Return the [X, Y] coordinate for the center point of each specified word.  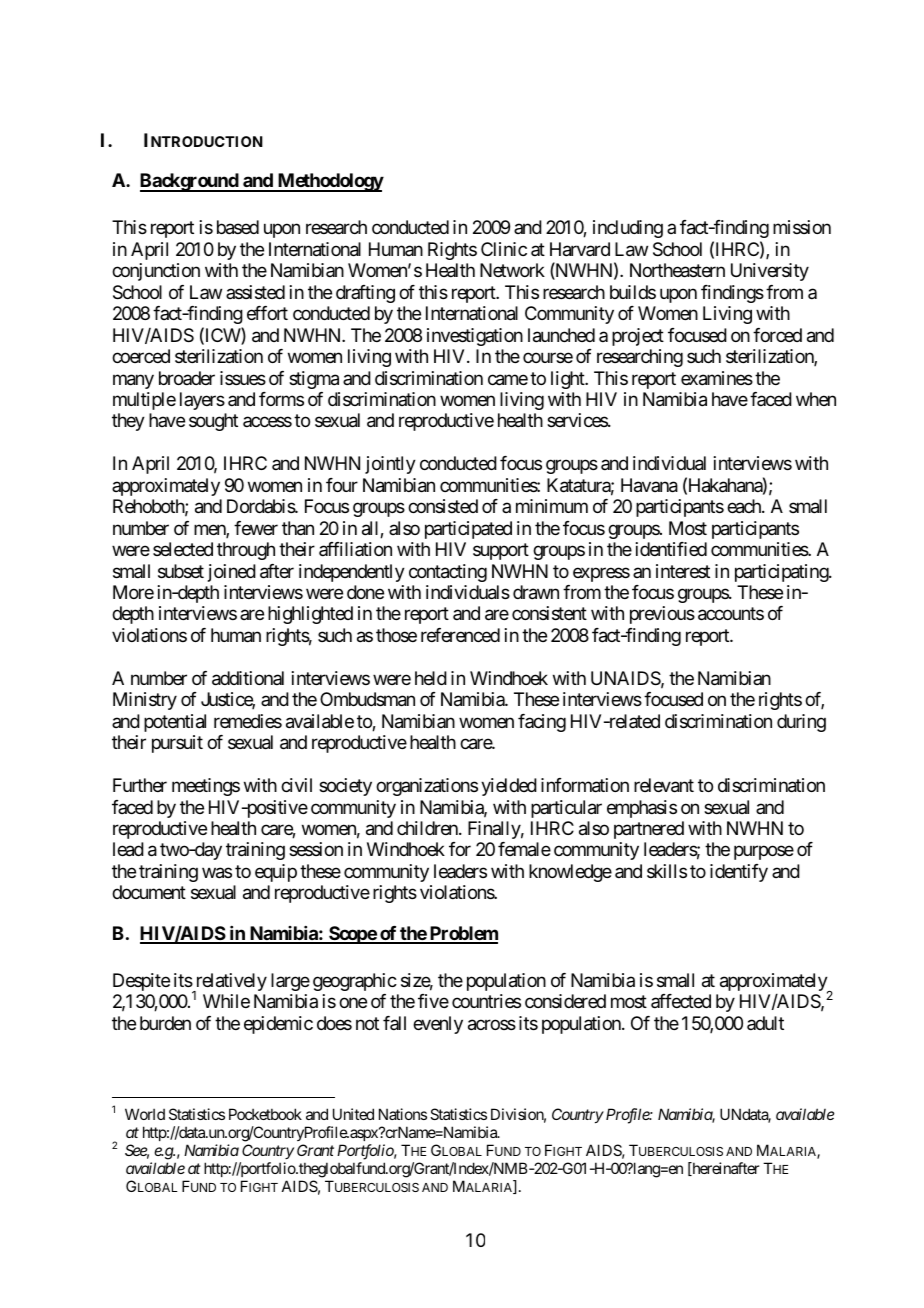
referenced [460, 635]
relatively [230, 983]
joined [232, 573]
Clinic [504, 249]
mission [802, 227]
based [238, 227]
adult [765, 1023]
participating [782, 573]
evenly [438, 1025]
